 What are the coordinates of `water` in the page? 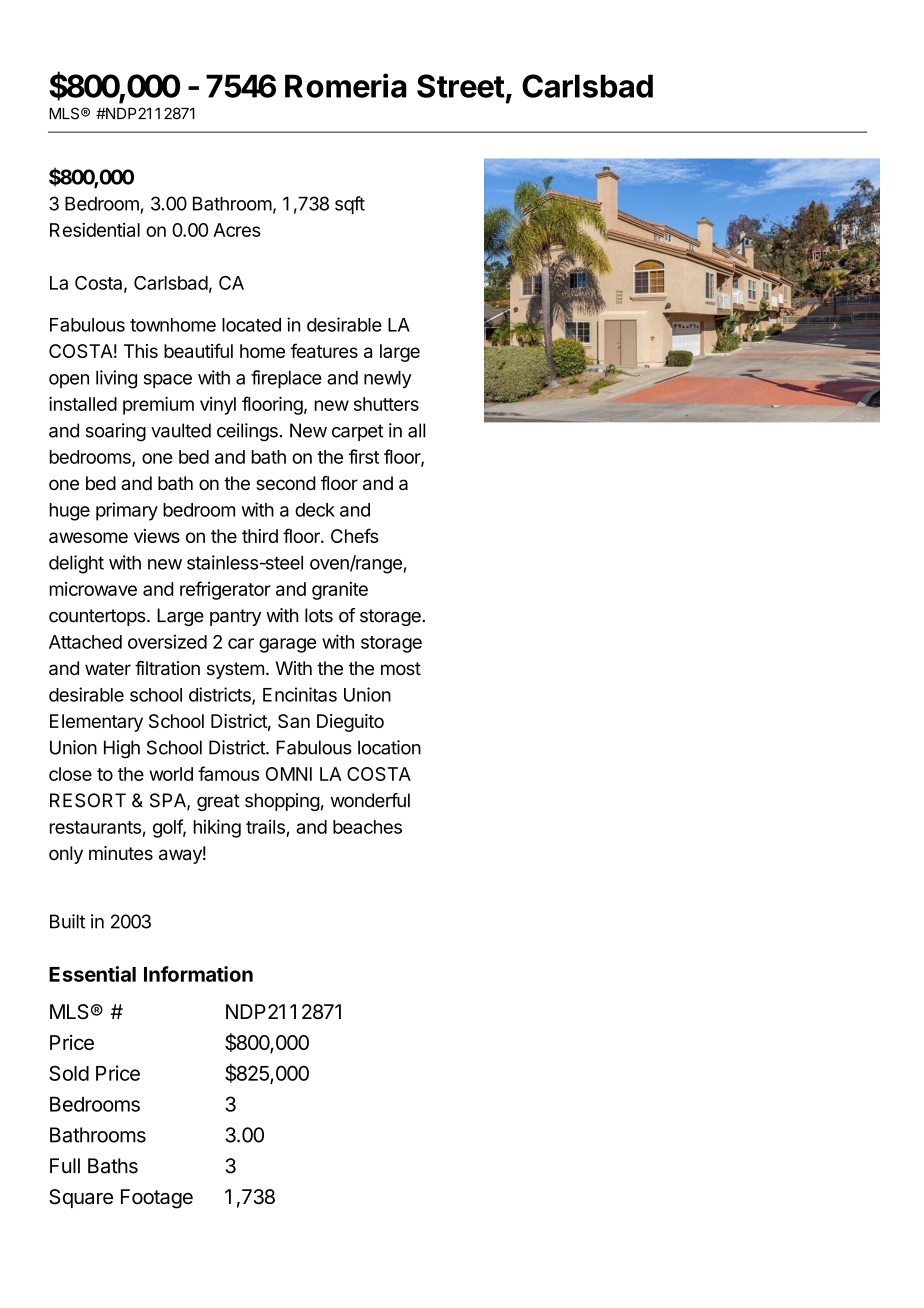 It's located at (108, 669).
